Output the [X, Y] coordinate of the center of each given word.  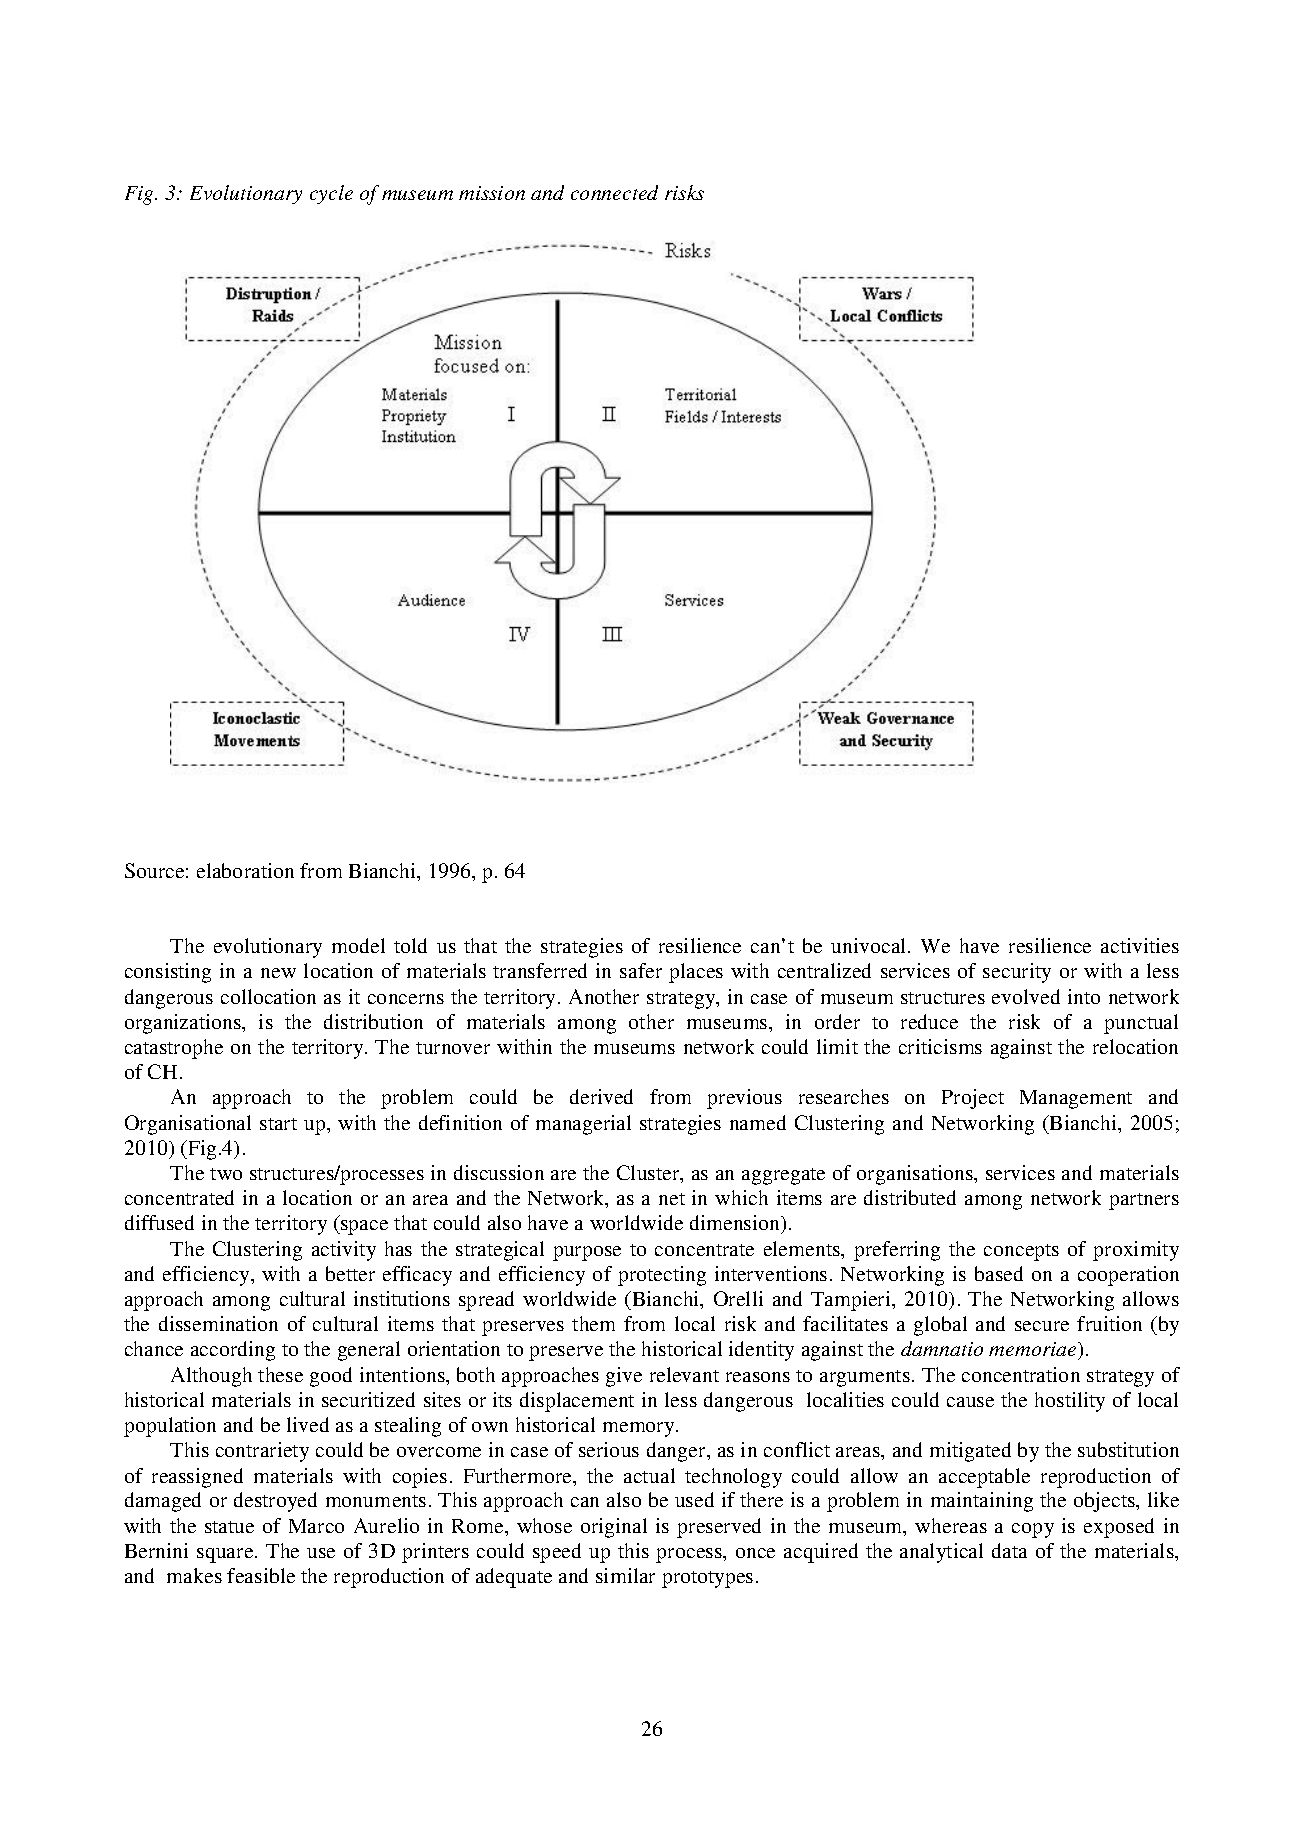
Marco [316, 1526]
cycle [331, 194]
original [614, 1528]
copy [1033, 1530]
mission [492, 193]
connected [614, 192]
